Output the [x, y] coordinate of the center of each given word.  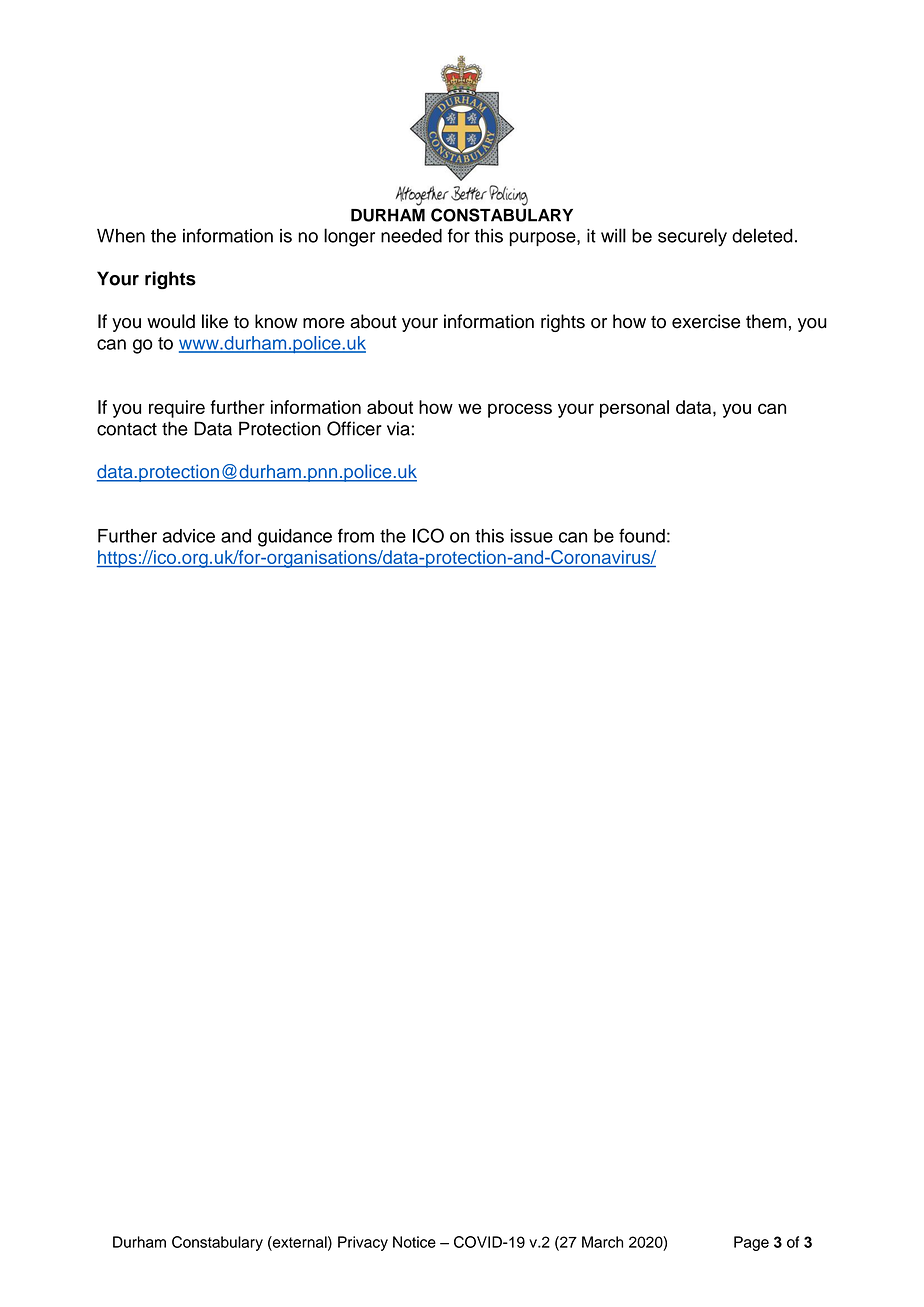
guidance [295, 538]
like [215, 321]
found [642, 535]
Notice [414, 1242]
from [356, 535]
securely [692, 237]
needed [411, 236]
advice [189, 536]
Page [751, 1243]
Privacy [363, 1243]
